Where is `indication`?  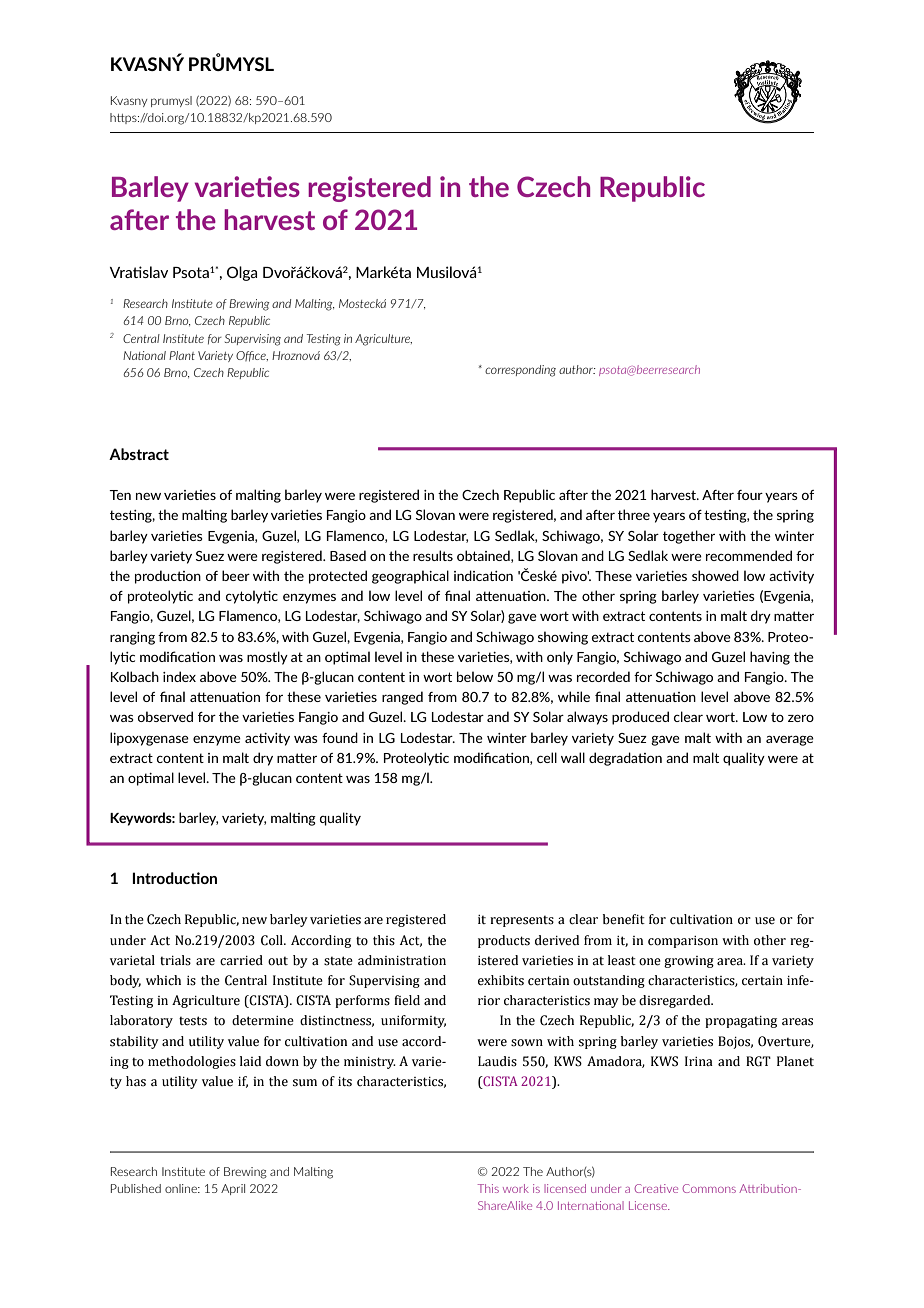 indication is located at coordinates (483, 575).
